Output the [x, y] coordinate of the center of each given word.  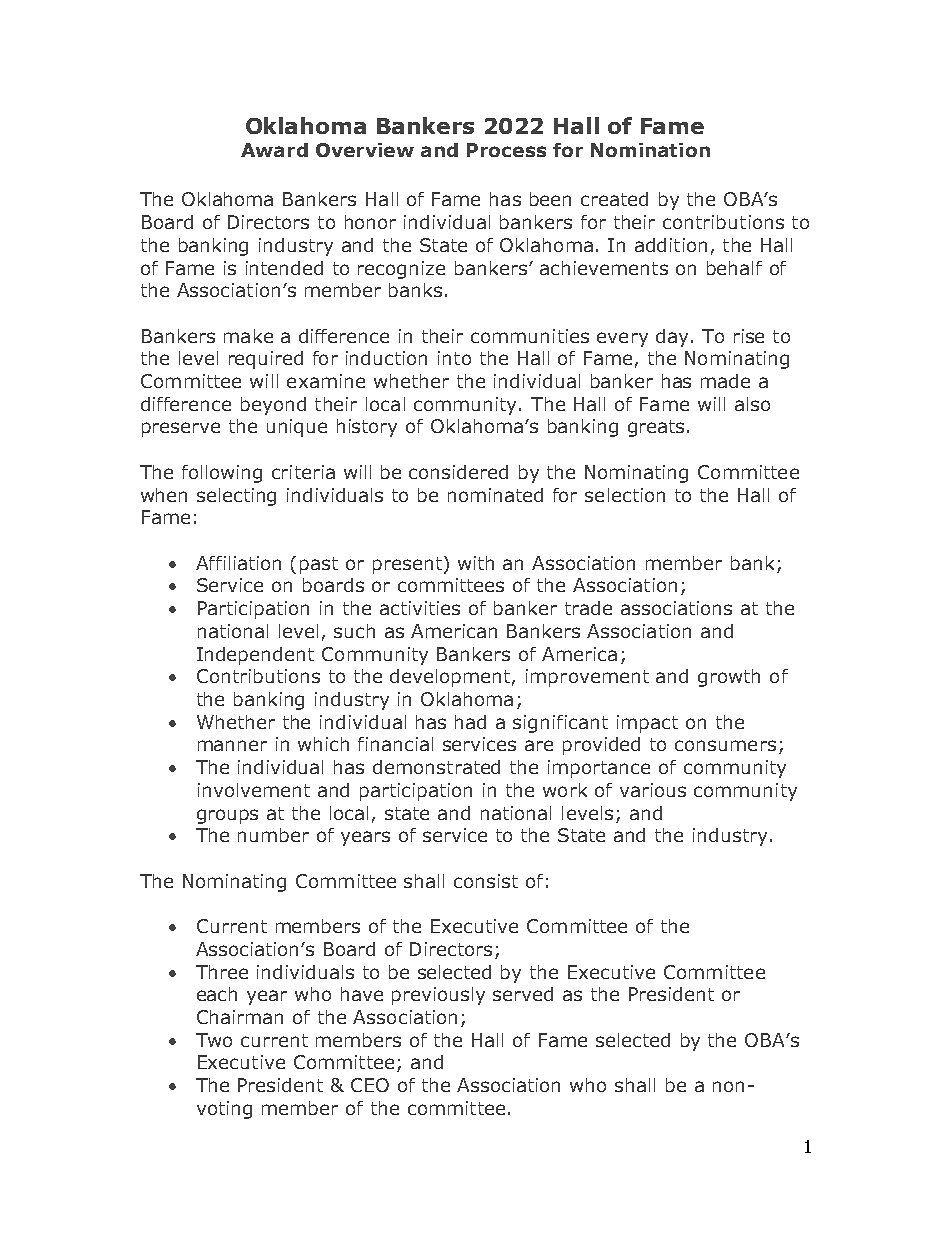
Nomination [650, 150]
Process [506, 150]
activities [420, 608]
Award [274, 150]
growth [729, 678]
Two [214, 1040]
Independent [255, 656]
